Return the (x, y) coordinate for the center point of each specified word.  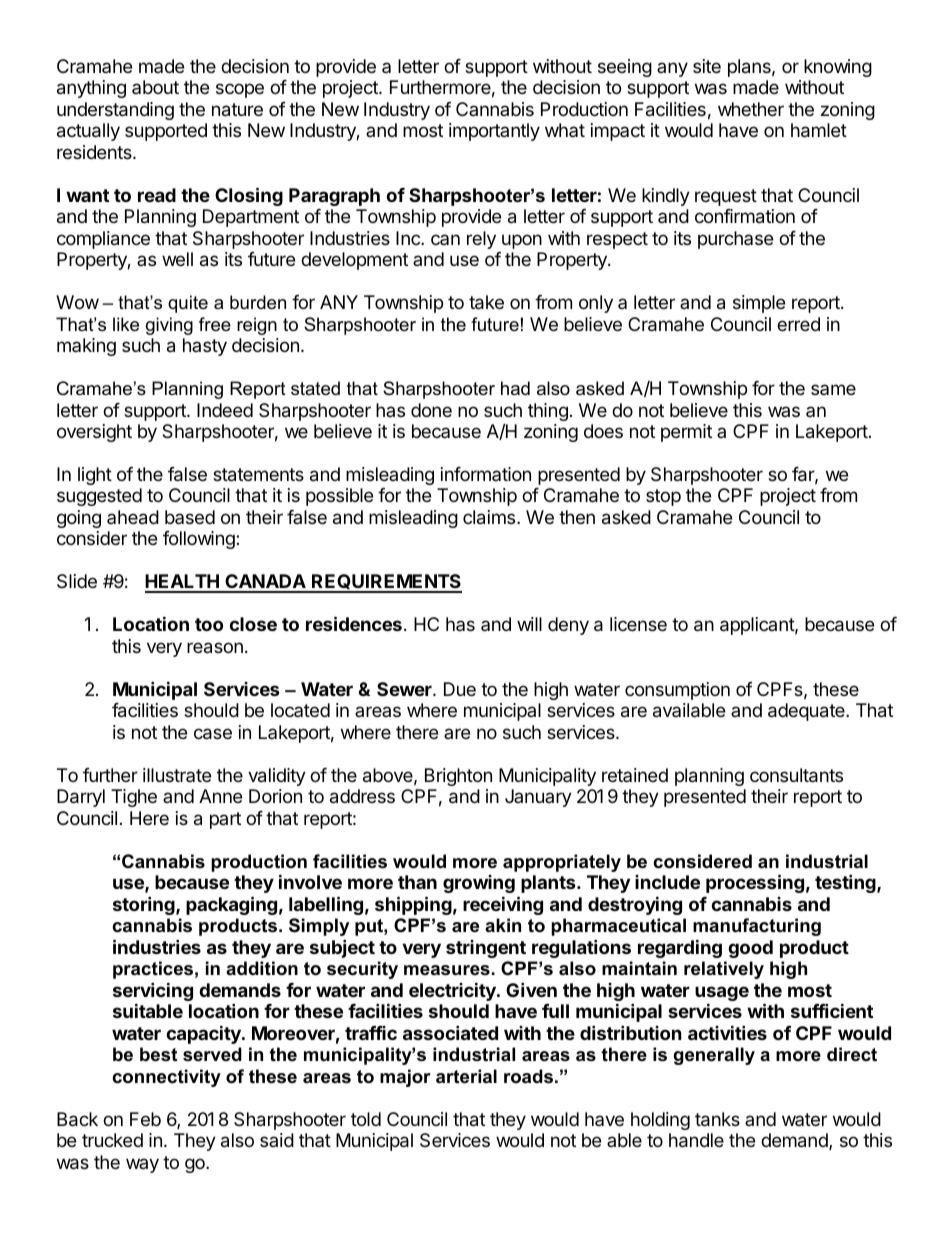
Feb (145, 1119)
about (155, 87)
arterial (466, 1076)
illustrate (177, 775)
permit (686, 433)
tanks (717, 1119)
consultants (796, 775)
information (486, 474)
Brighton (458, 777)
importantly (494, 132)
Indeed (225, 410)
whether (751, 109)
